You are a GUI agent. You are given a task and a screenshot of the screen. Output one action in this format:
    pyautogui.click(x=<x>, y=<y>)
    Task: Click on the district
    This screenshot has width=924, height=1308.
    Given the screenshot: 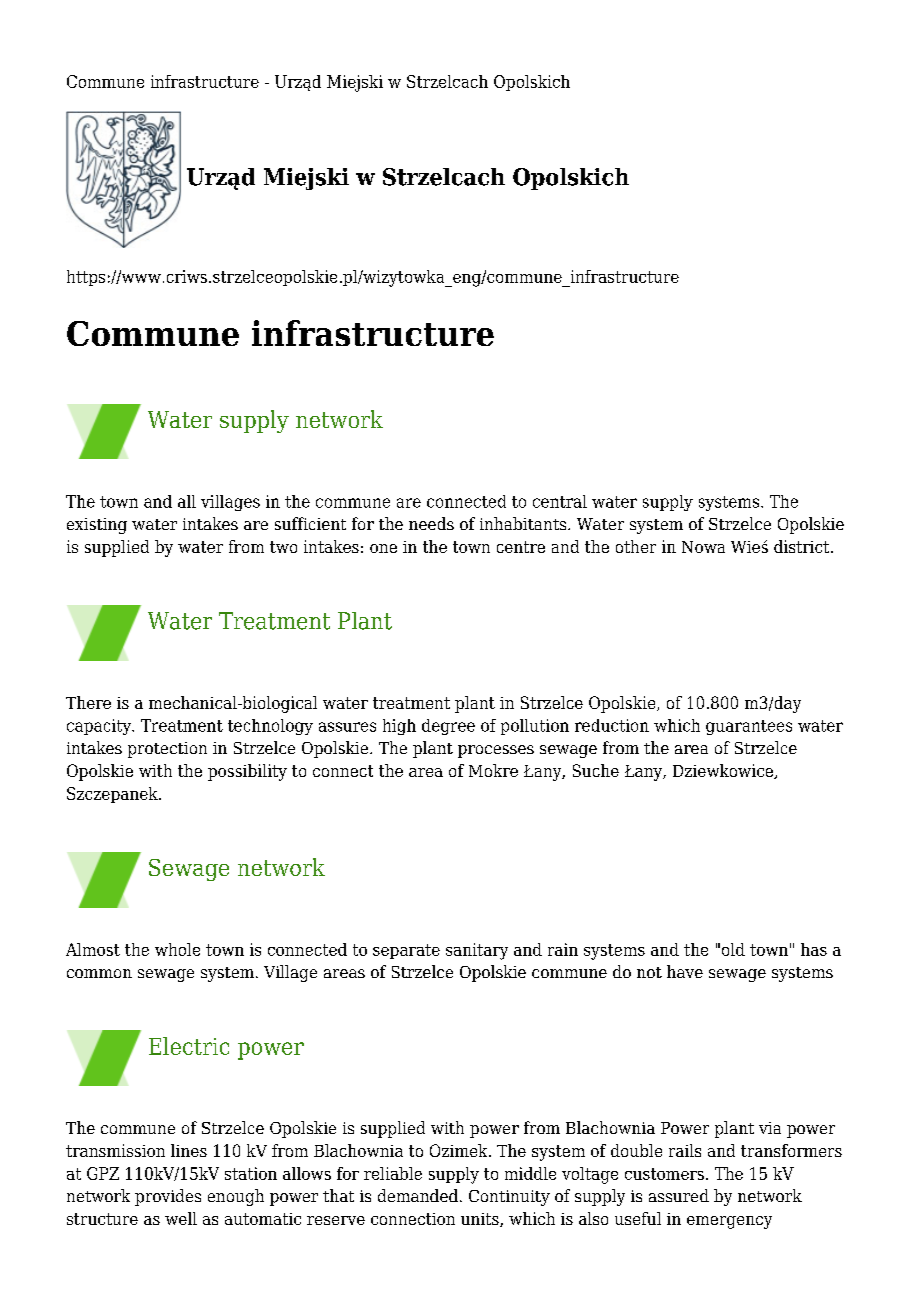 What is the action you would take?
    pyautogui.click(x=803, y=546)
